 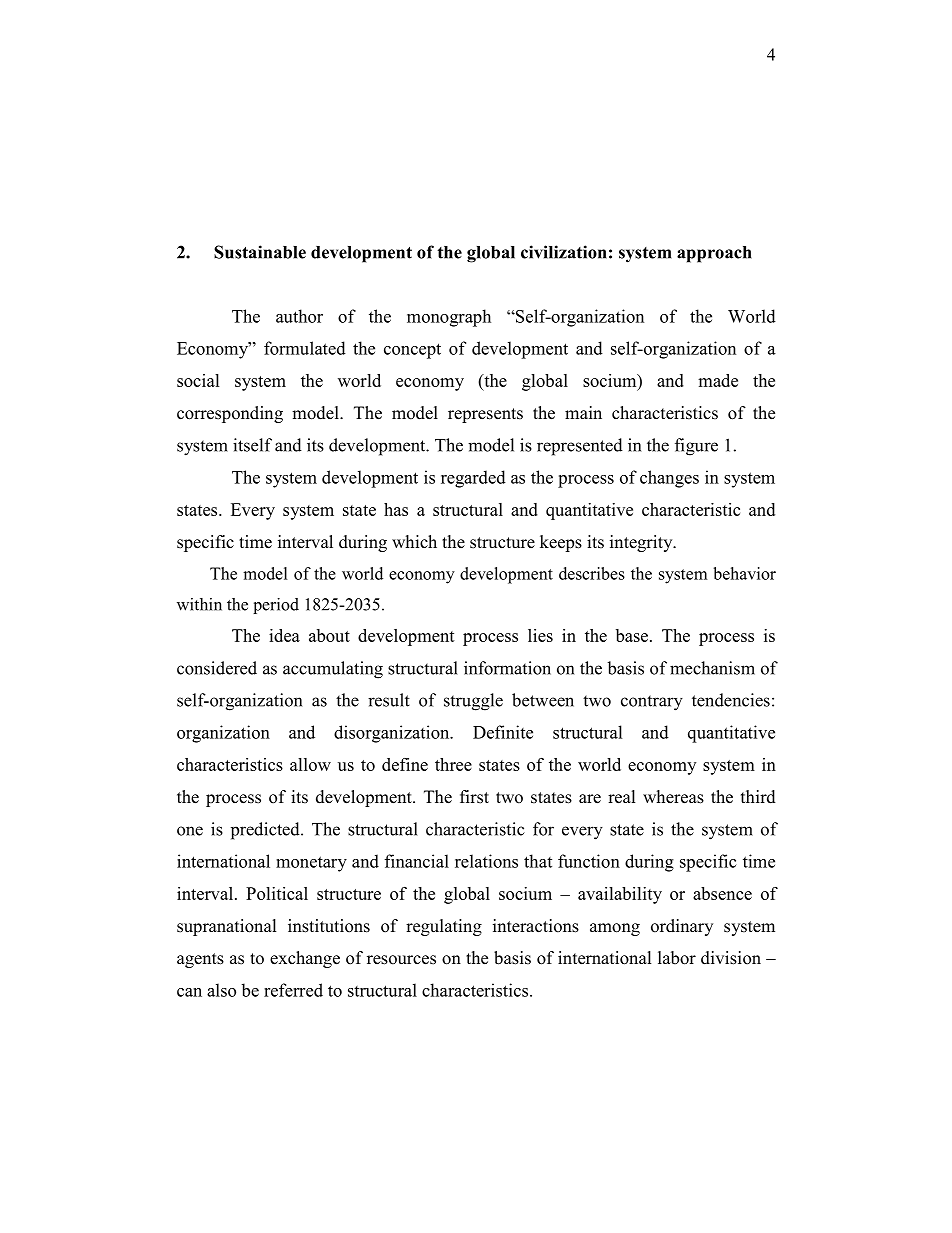 What do you see at coordinates (503, 732) in the screenshot?
I see `Definite` at bounding box center [503, 732].
